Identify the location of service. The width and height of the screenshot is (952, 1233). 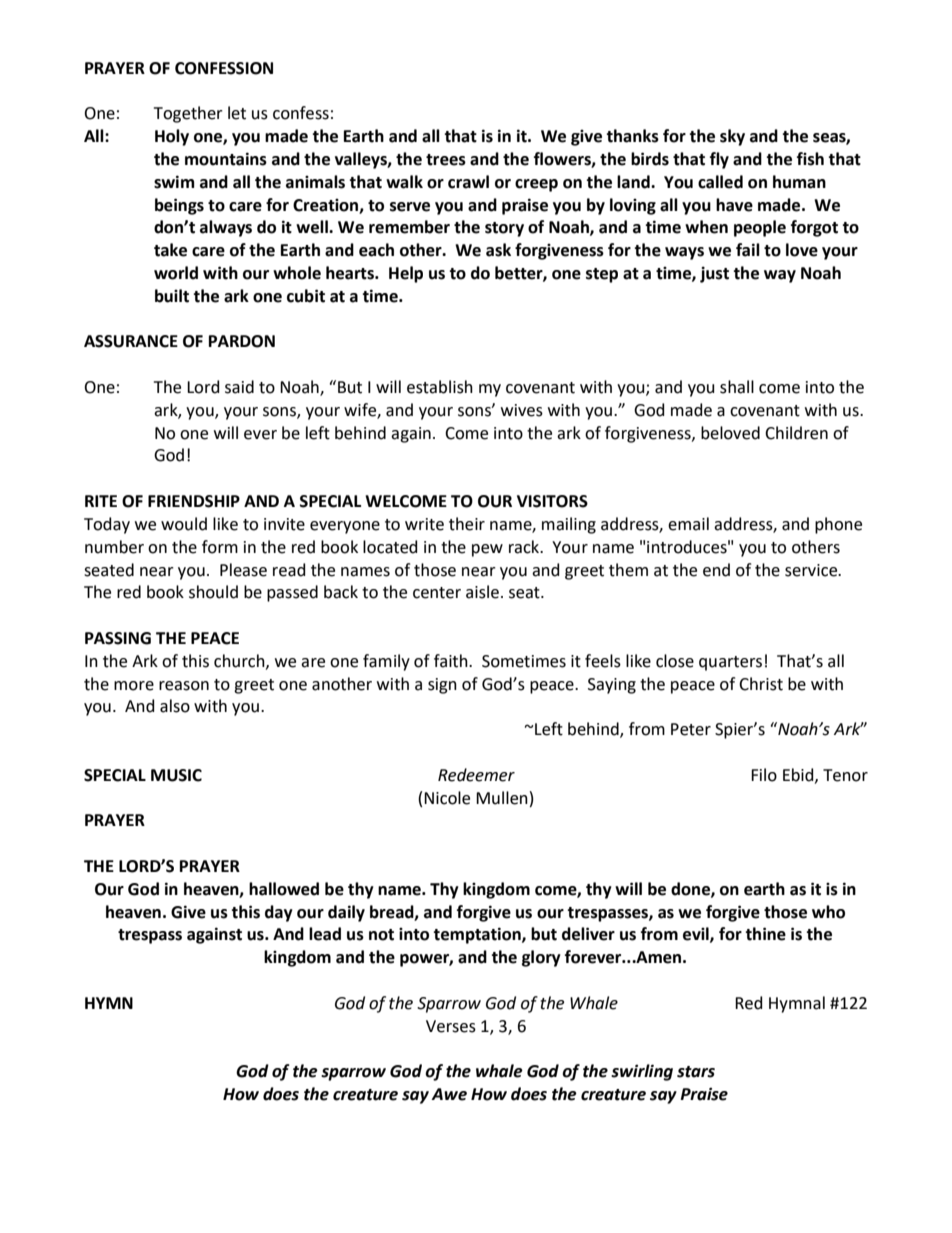
(812, 570).
